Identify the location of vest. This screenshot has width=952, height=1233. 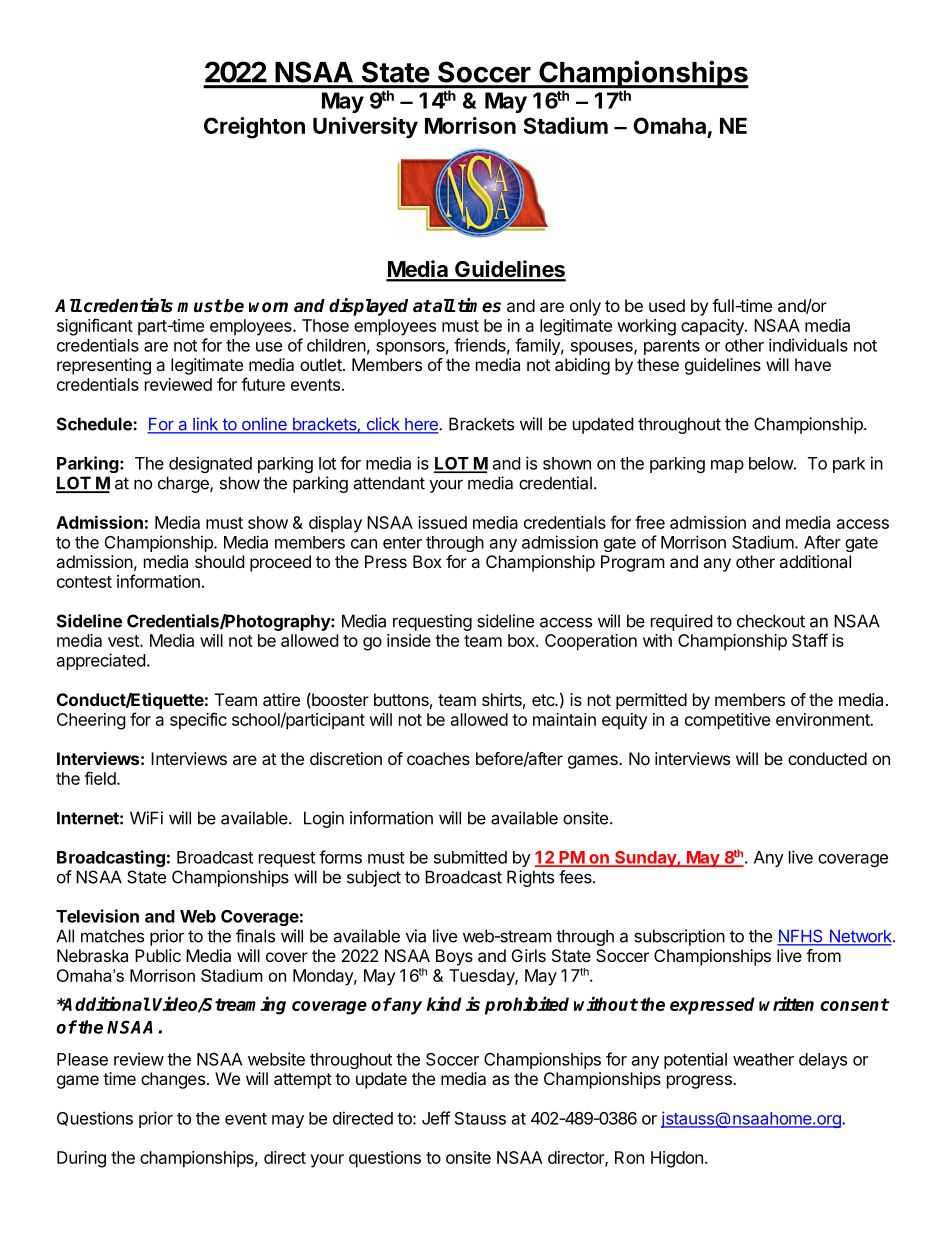
(124, 641).
